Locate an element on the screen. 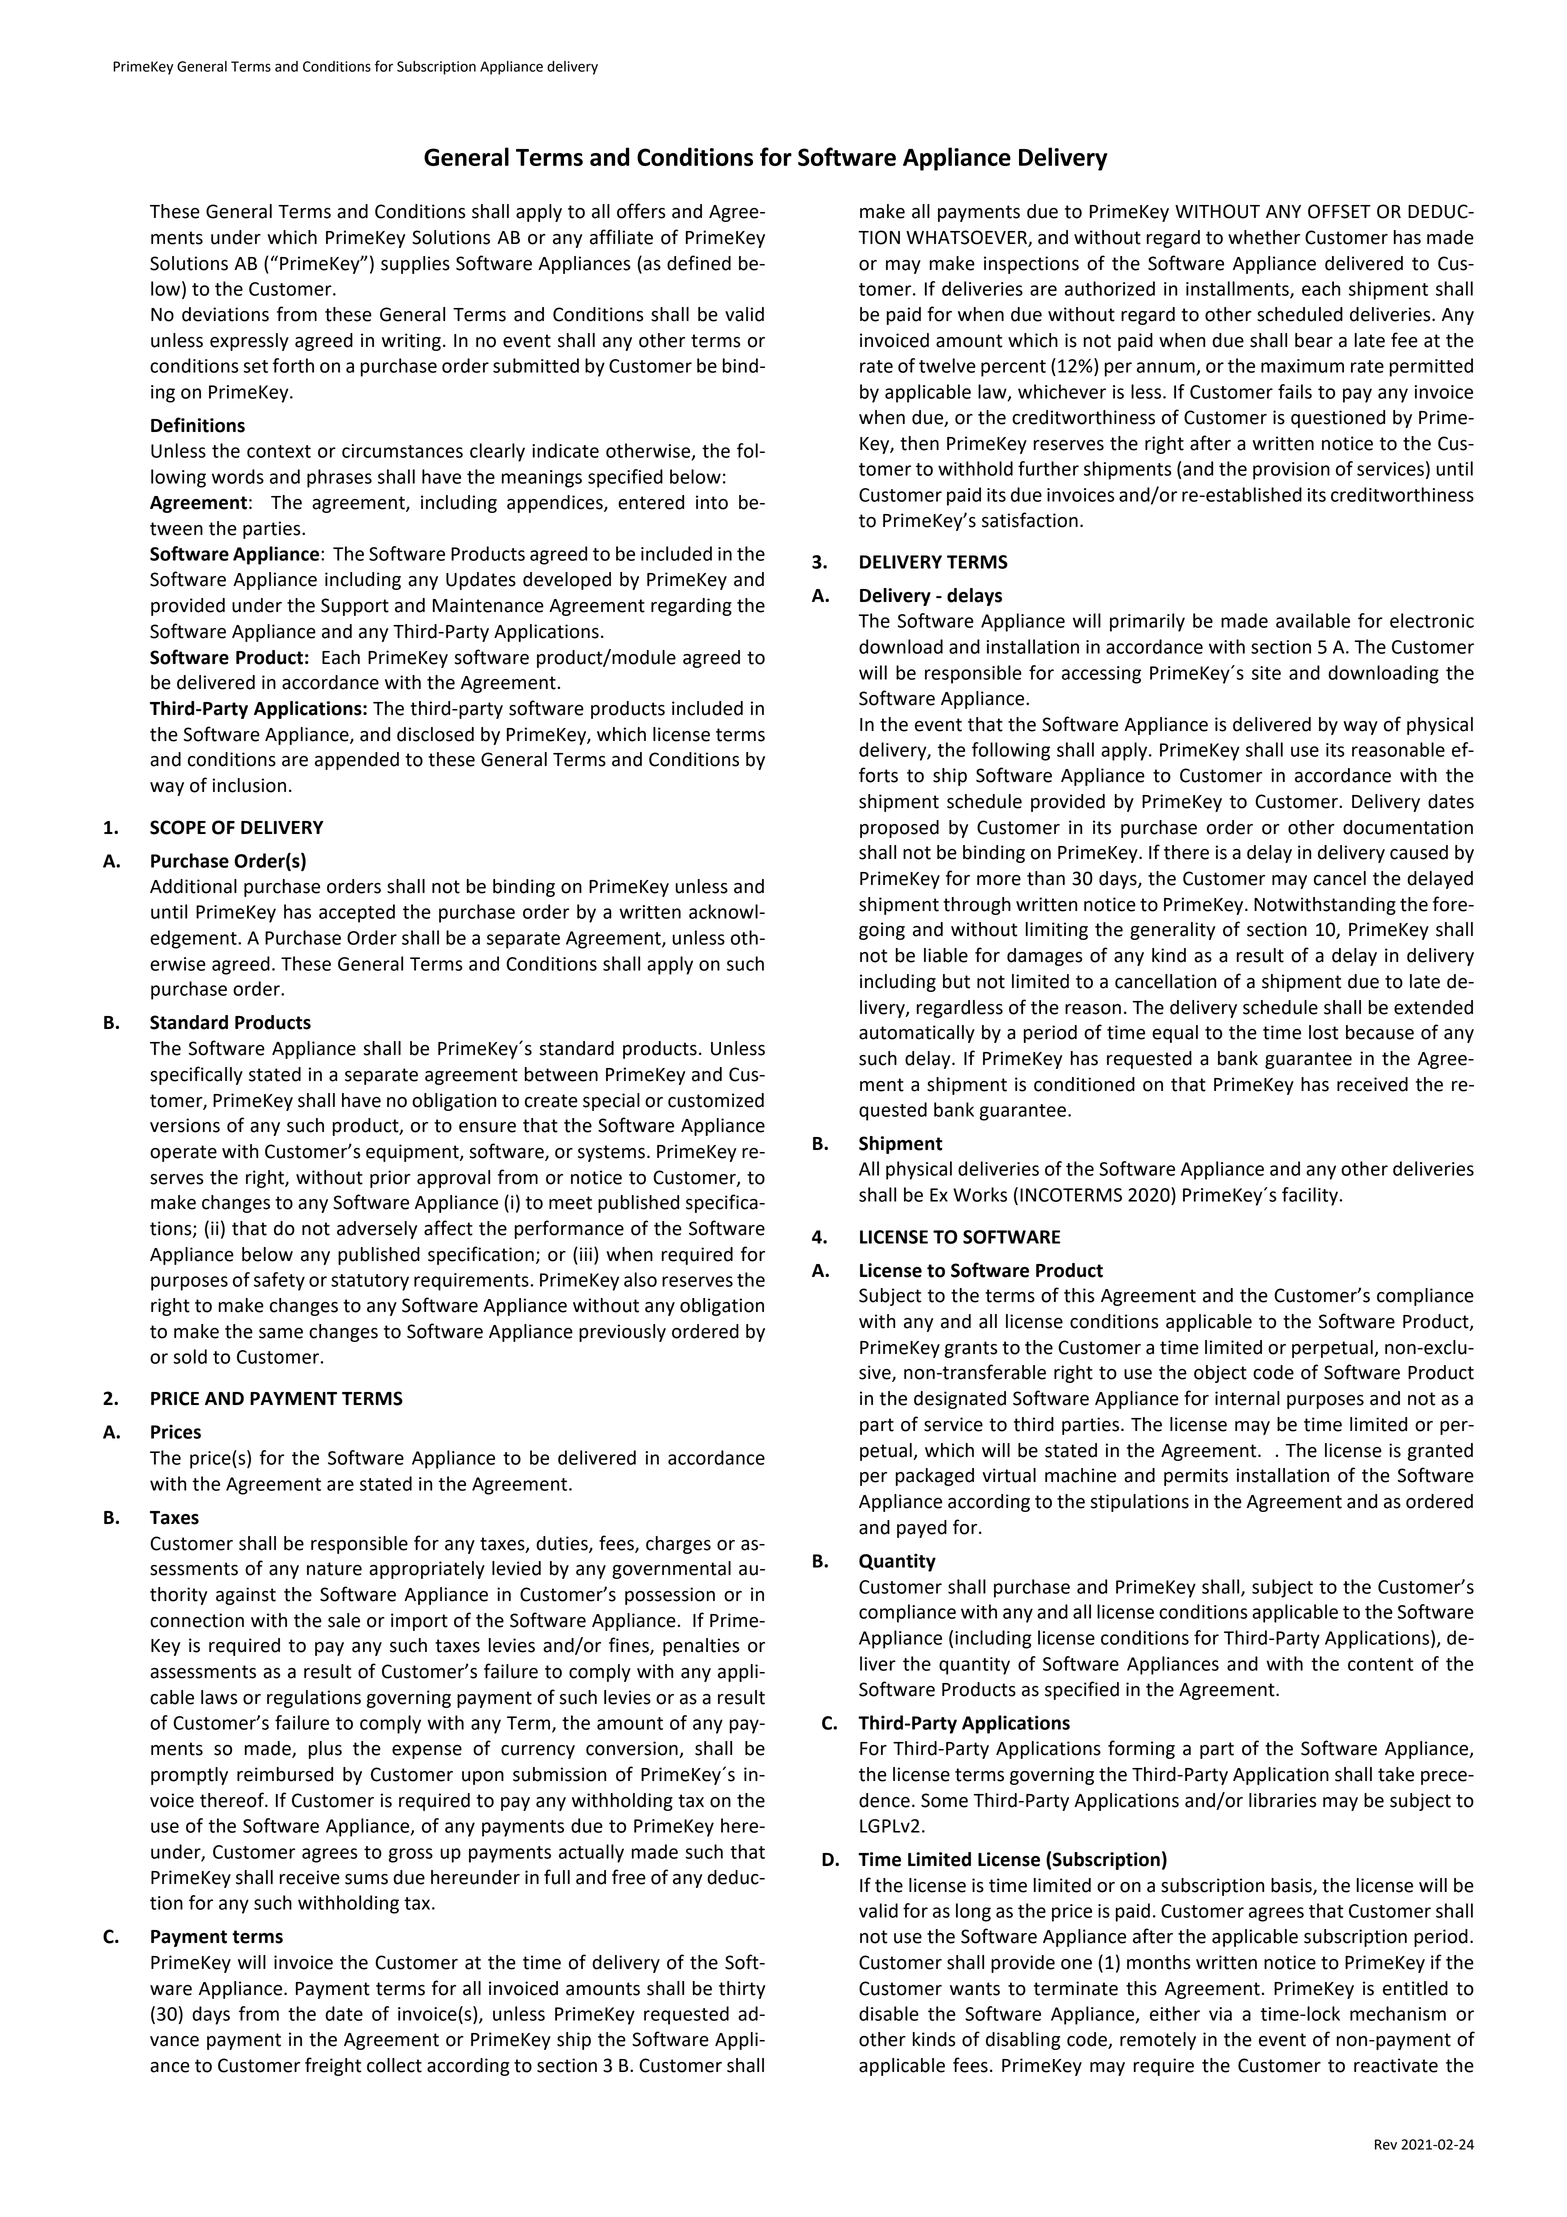 Image resolution: width=1567 pixels, height=2217 pixels. mechanism is located at coordinates (1398, 2013).
